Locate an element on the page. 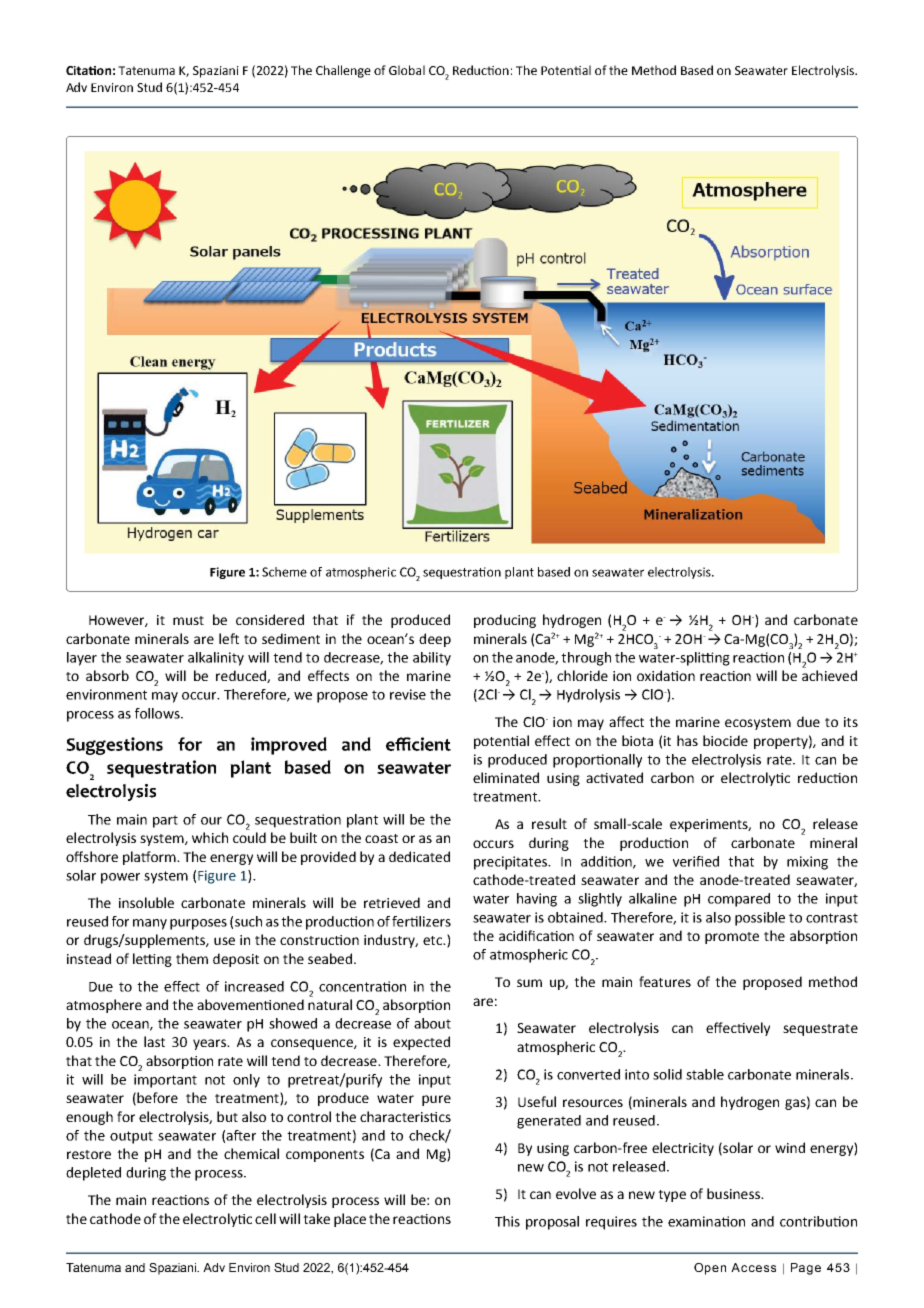 The height and width of the page is (1308, 924). considered is located at coordinates (270, 619).
